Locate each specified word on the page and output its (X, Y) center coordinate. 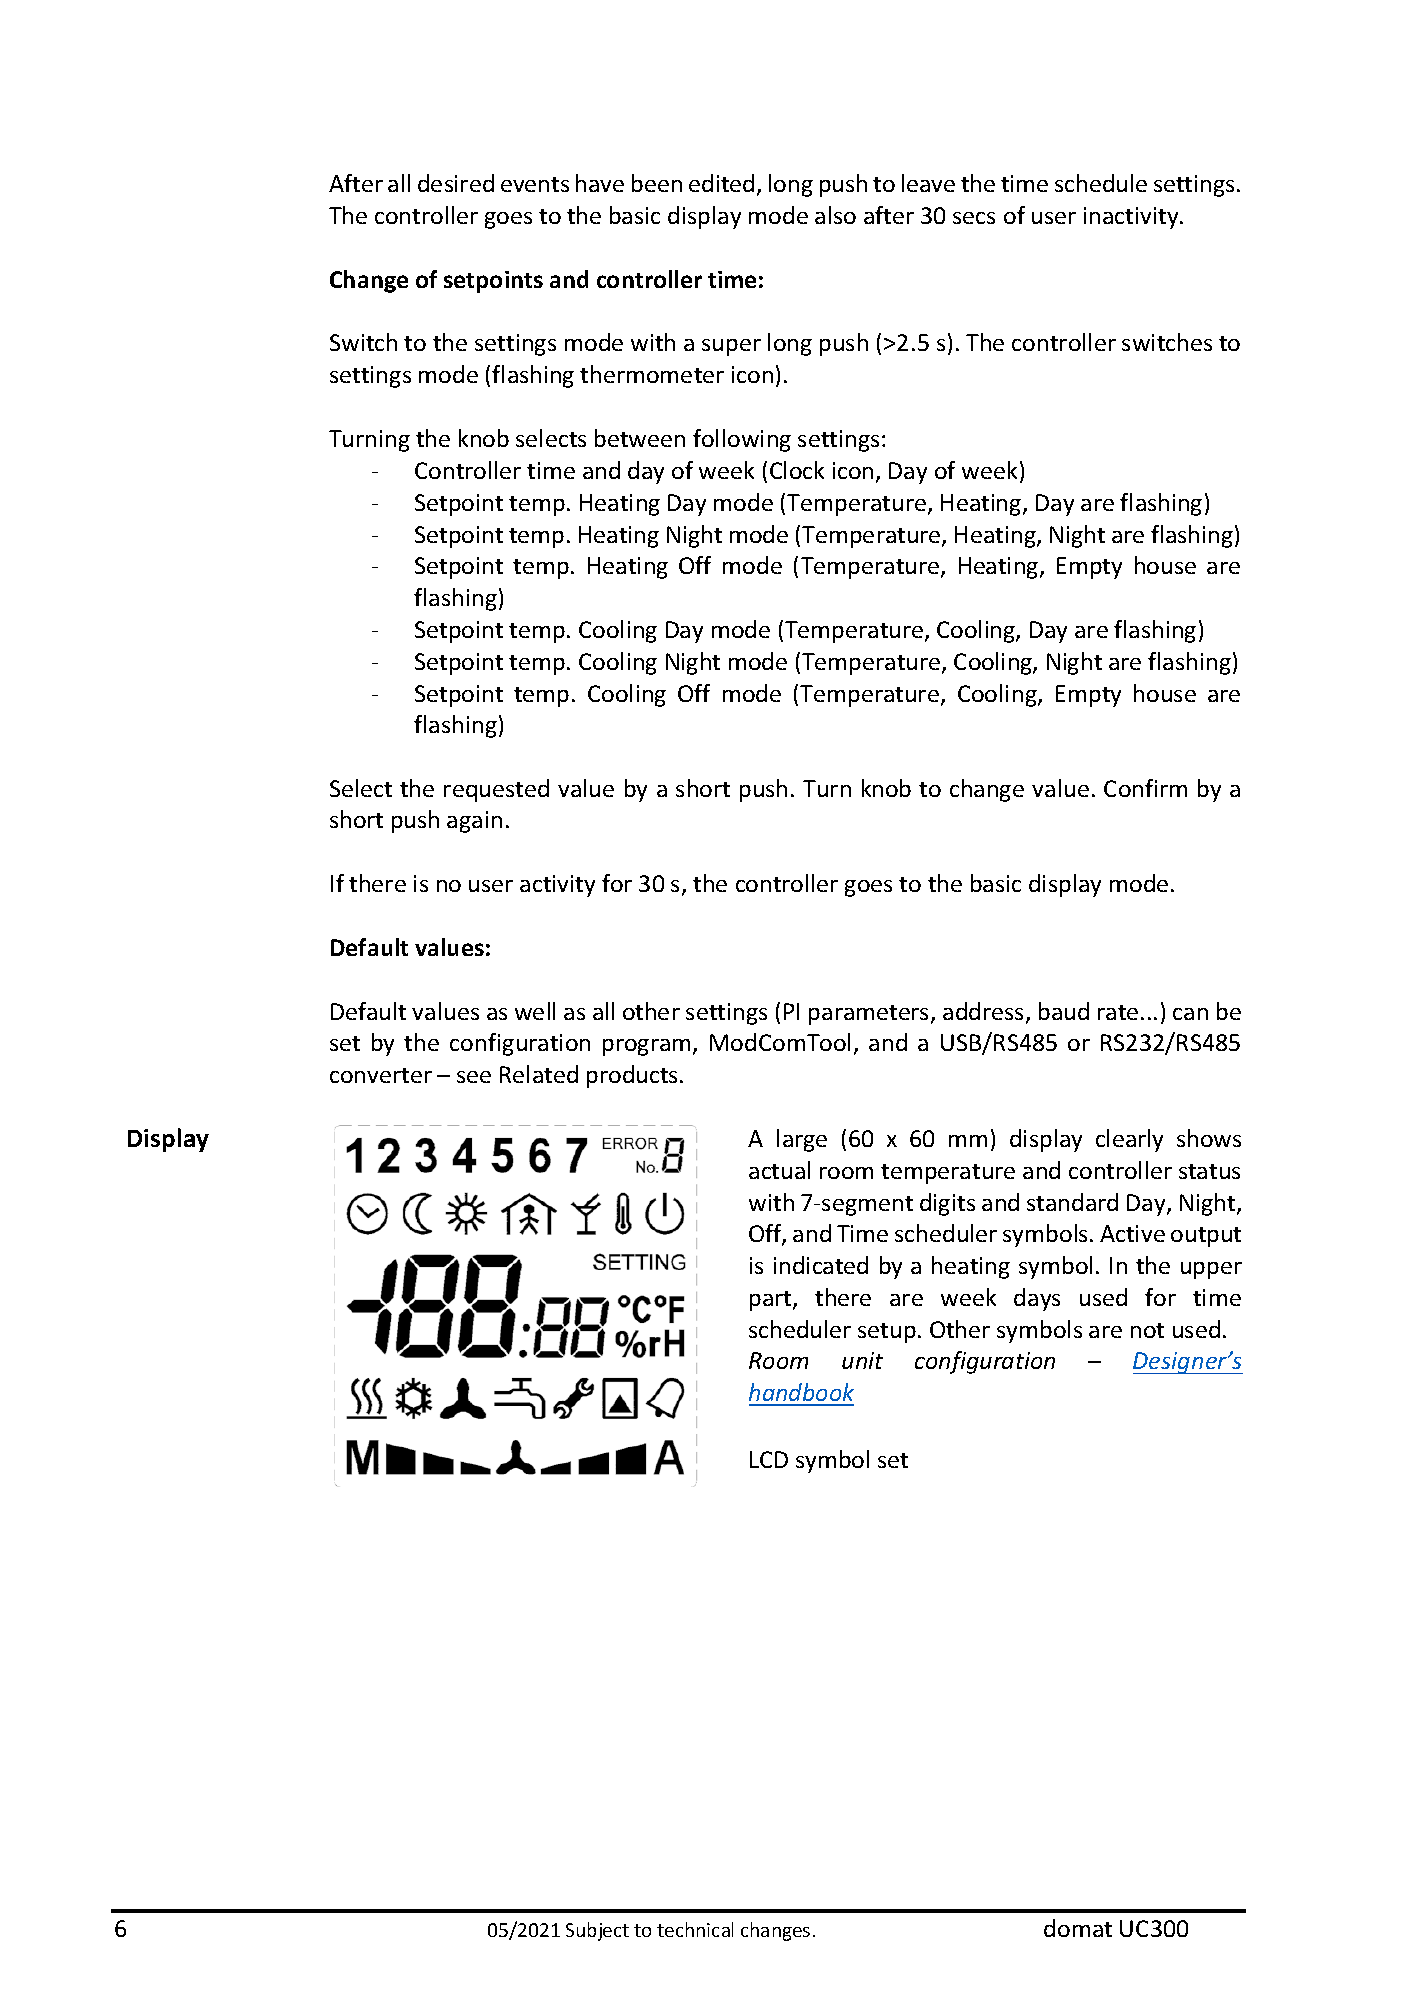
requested (496, 790)
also (835, 215)
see (474, 1077)
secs (974, 218)
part (772, 1301)
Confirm (1145, 788)
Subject (597, 1931)
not (1147, 1330)
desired (456, 183)
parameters (870, 1015)
